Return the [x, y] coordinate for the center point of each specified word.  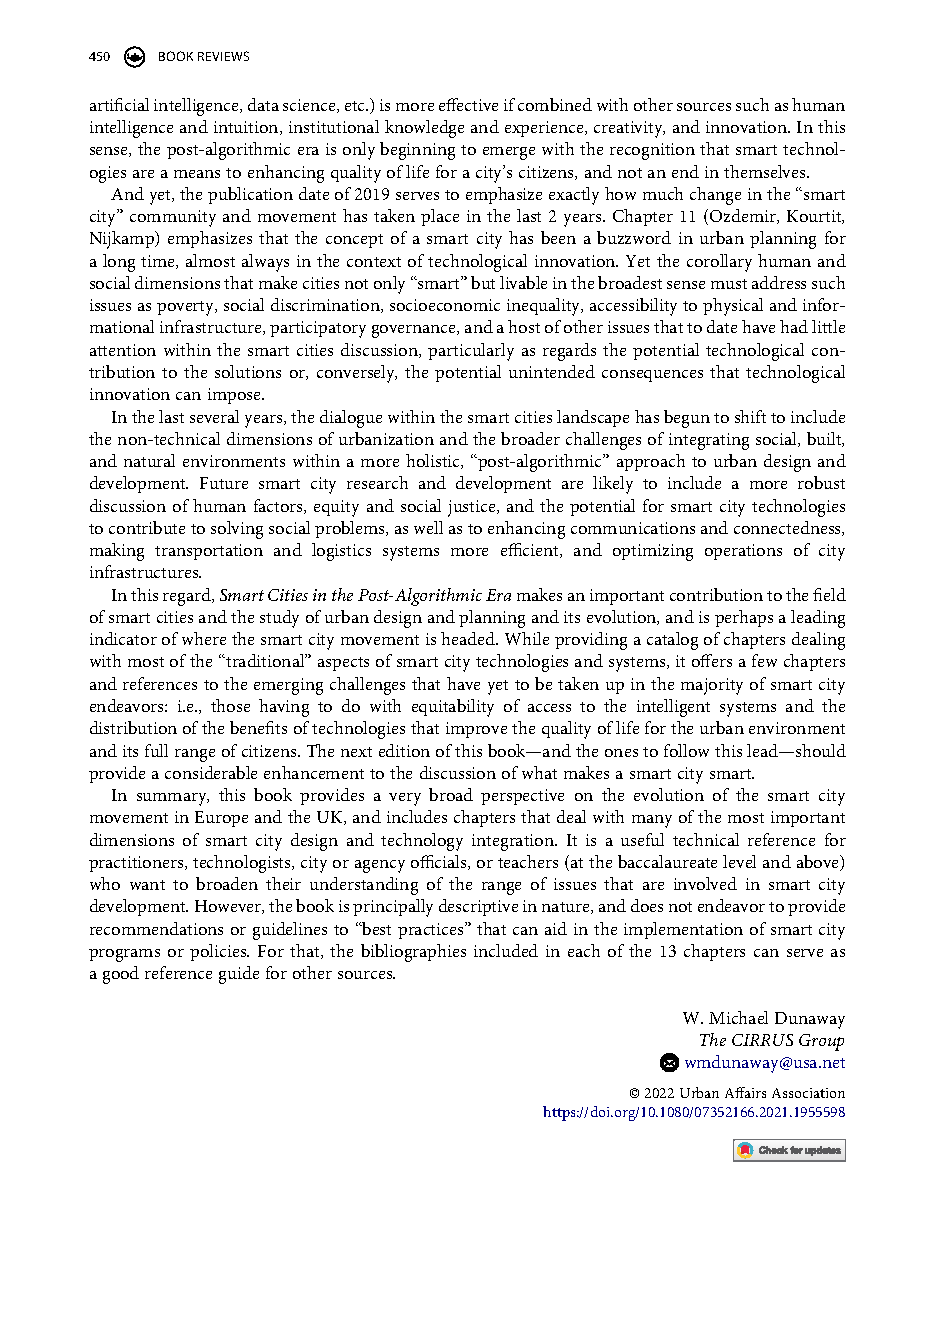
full [156, 750]
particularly [471, 352]
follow [686, 750]
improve [476, 730]
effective [468, 104]
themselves [766, 171]
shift [750, 416]
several [214, 416]
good [121, 975]
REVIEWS [223, 56]
